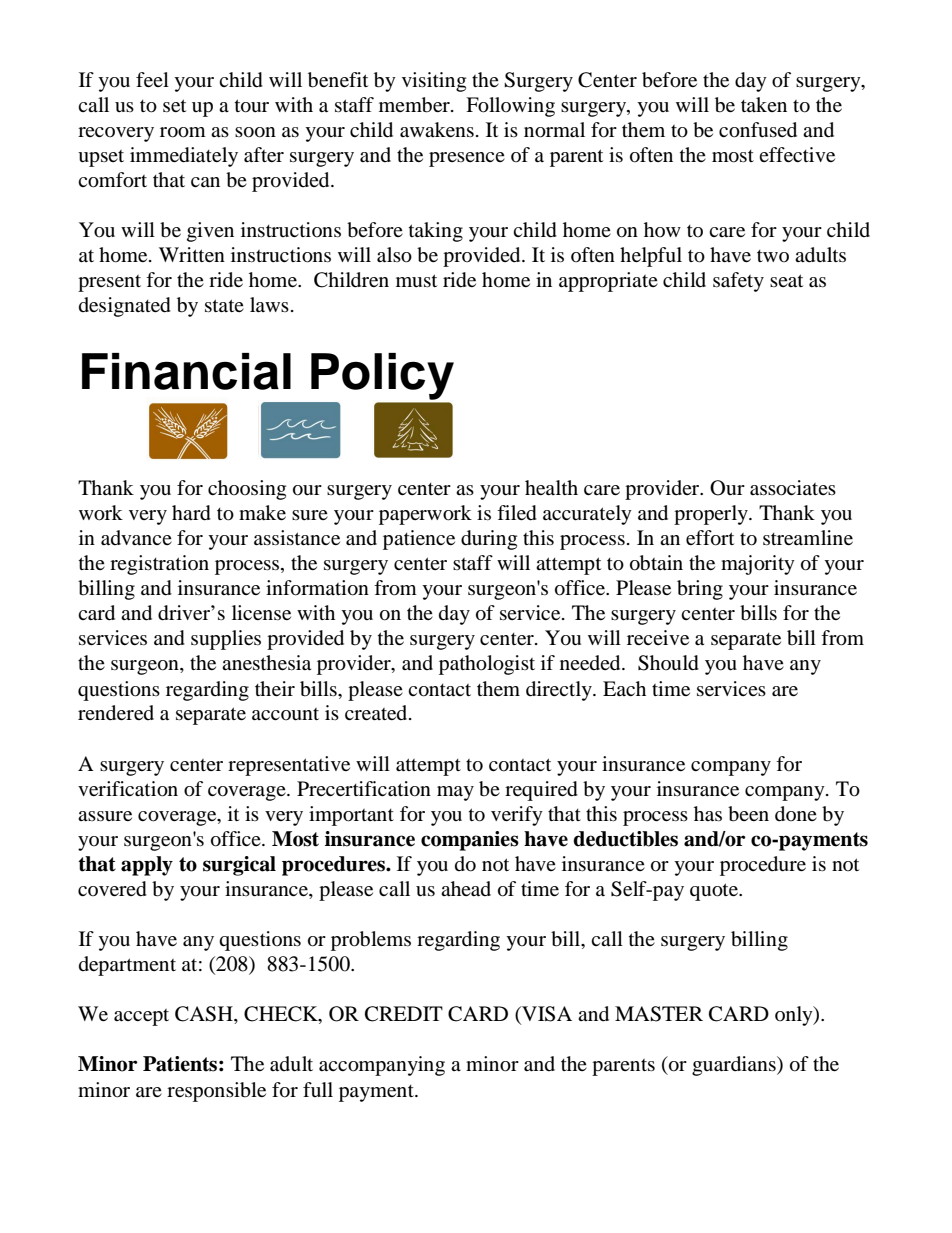 The width and height of the screenshot is (952, 1233). I want to click on may, so click(455, 793).
